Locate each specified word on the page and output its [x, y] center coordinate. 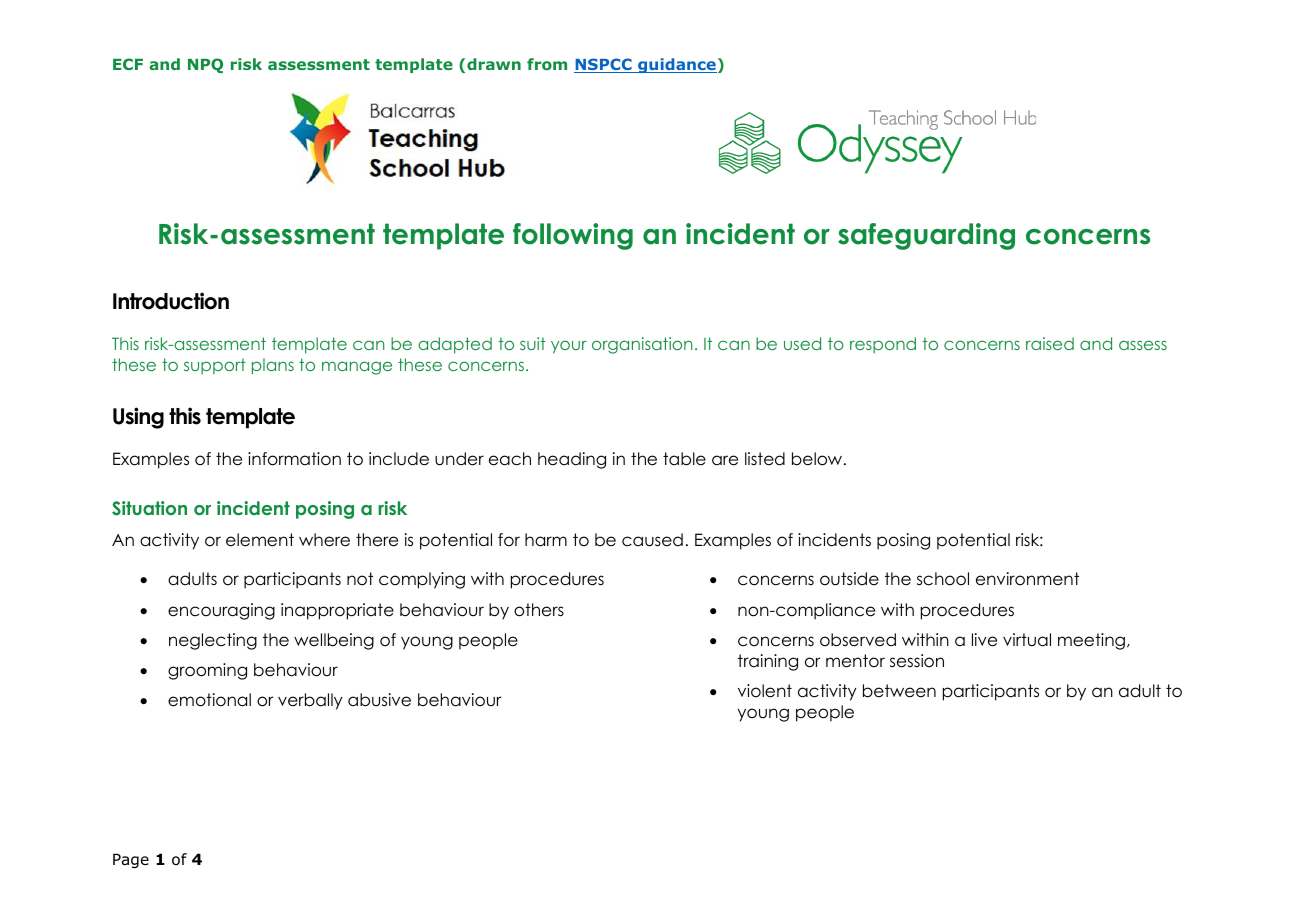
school [943, 579]
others [539, 610]
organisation [642, 345]
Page [131, 860]
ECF [128, 64]
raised [1050, 343]
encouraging [221, 611]
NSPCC [604, 65]
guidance [676, 65]
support [215, 366]
